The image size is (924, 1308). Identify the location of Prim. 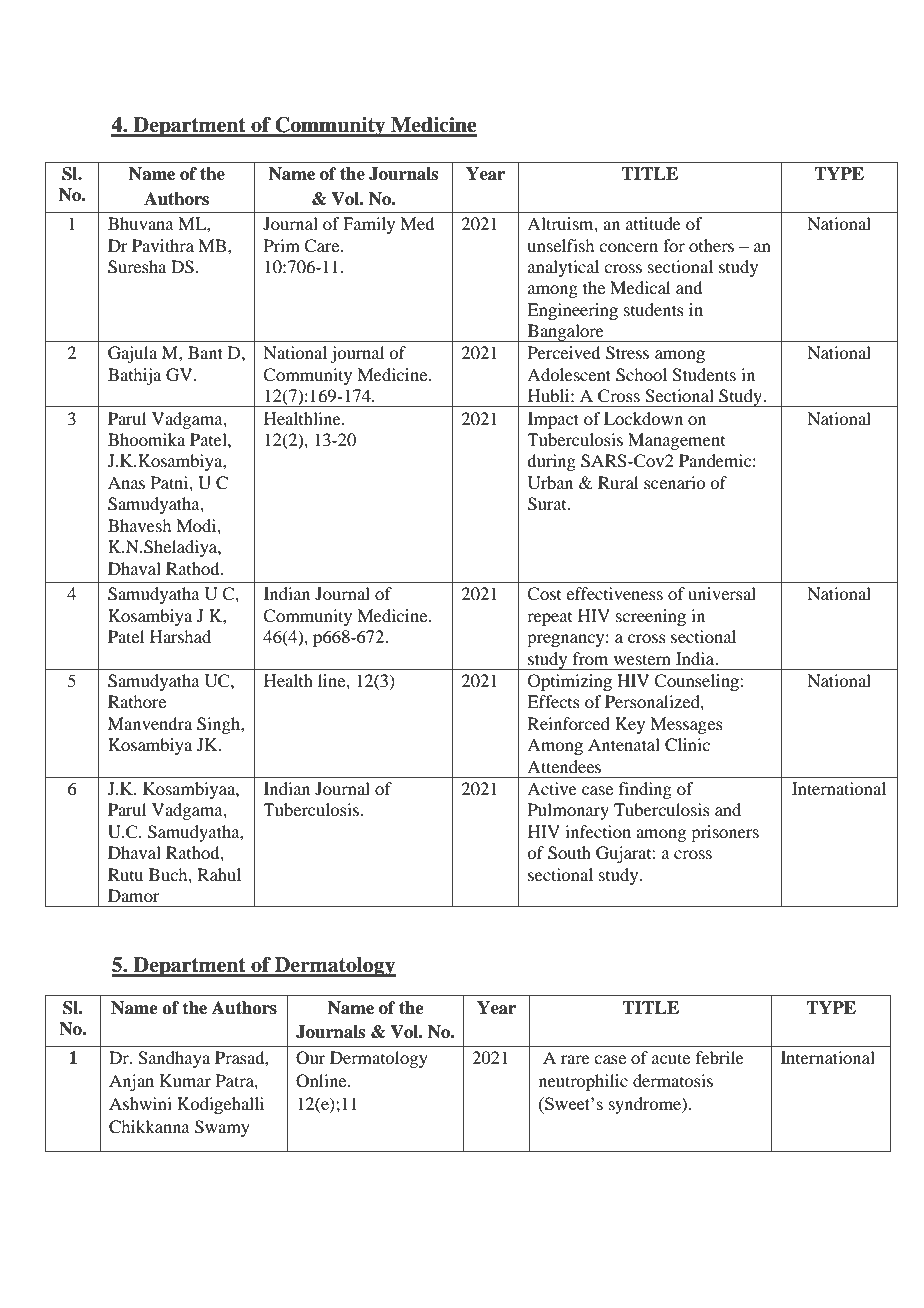
(282, 245).
